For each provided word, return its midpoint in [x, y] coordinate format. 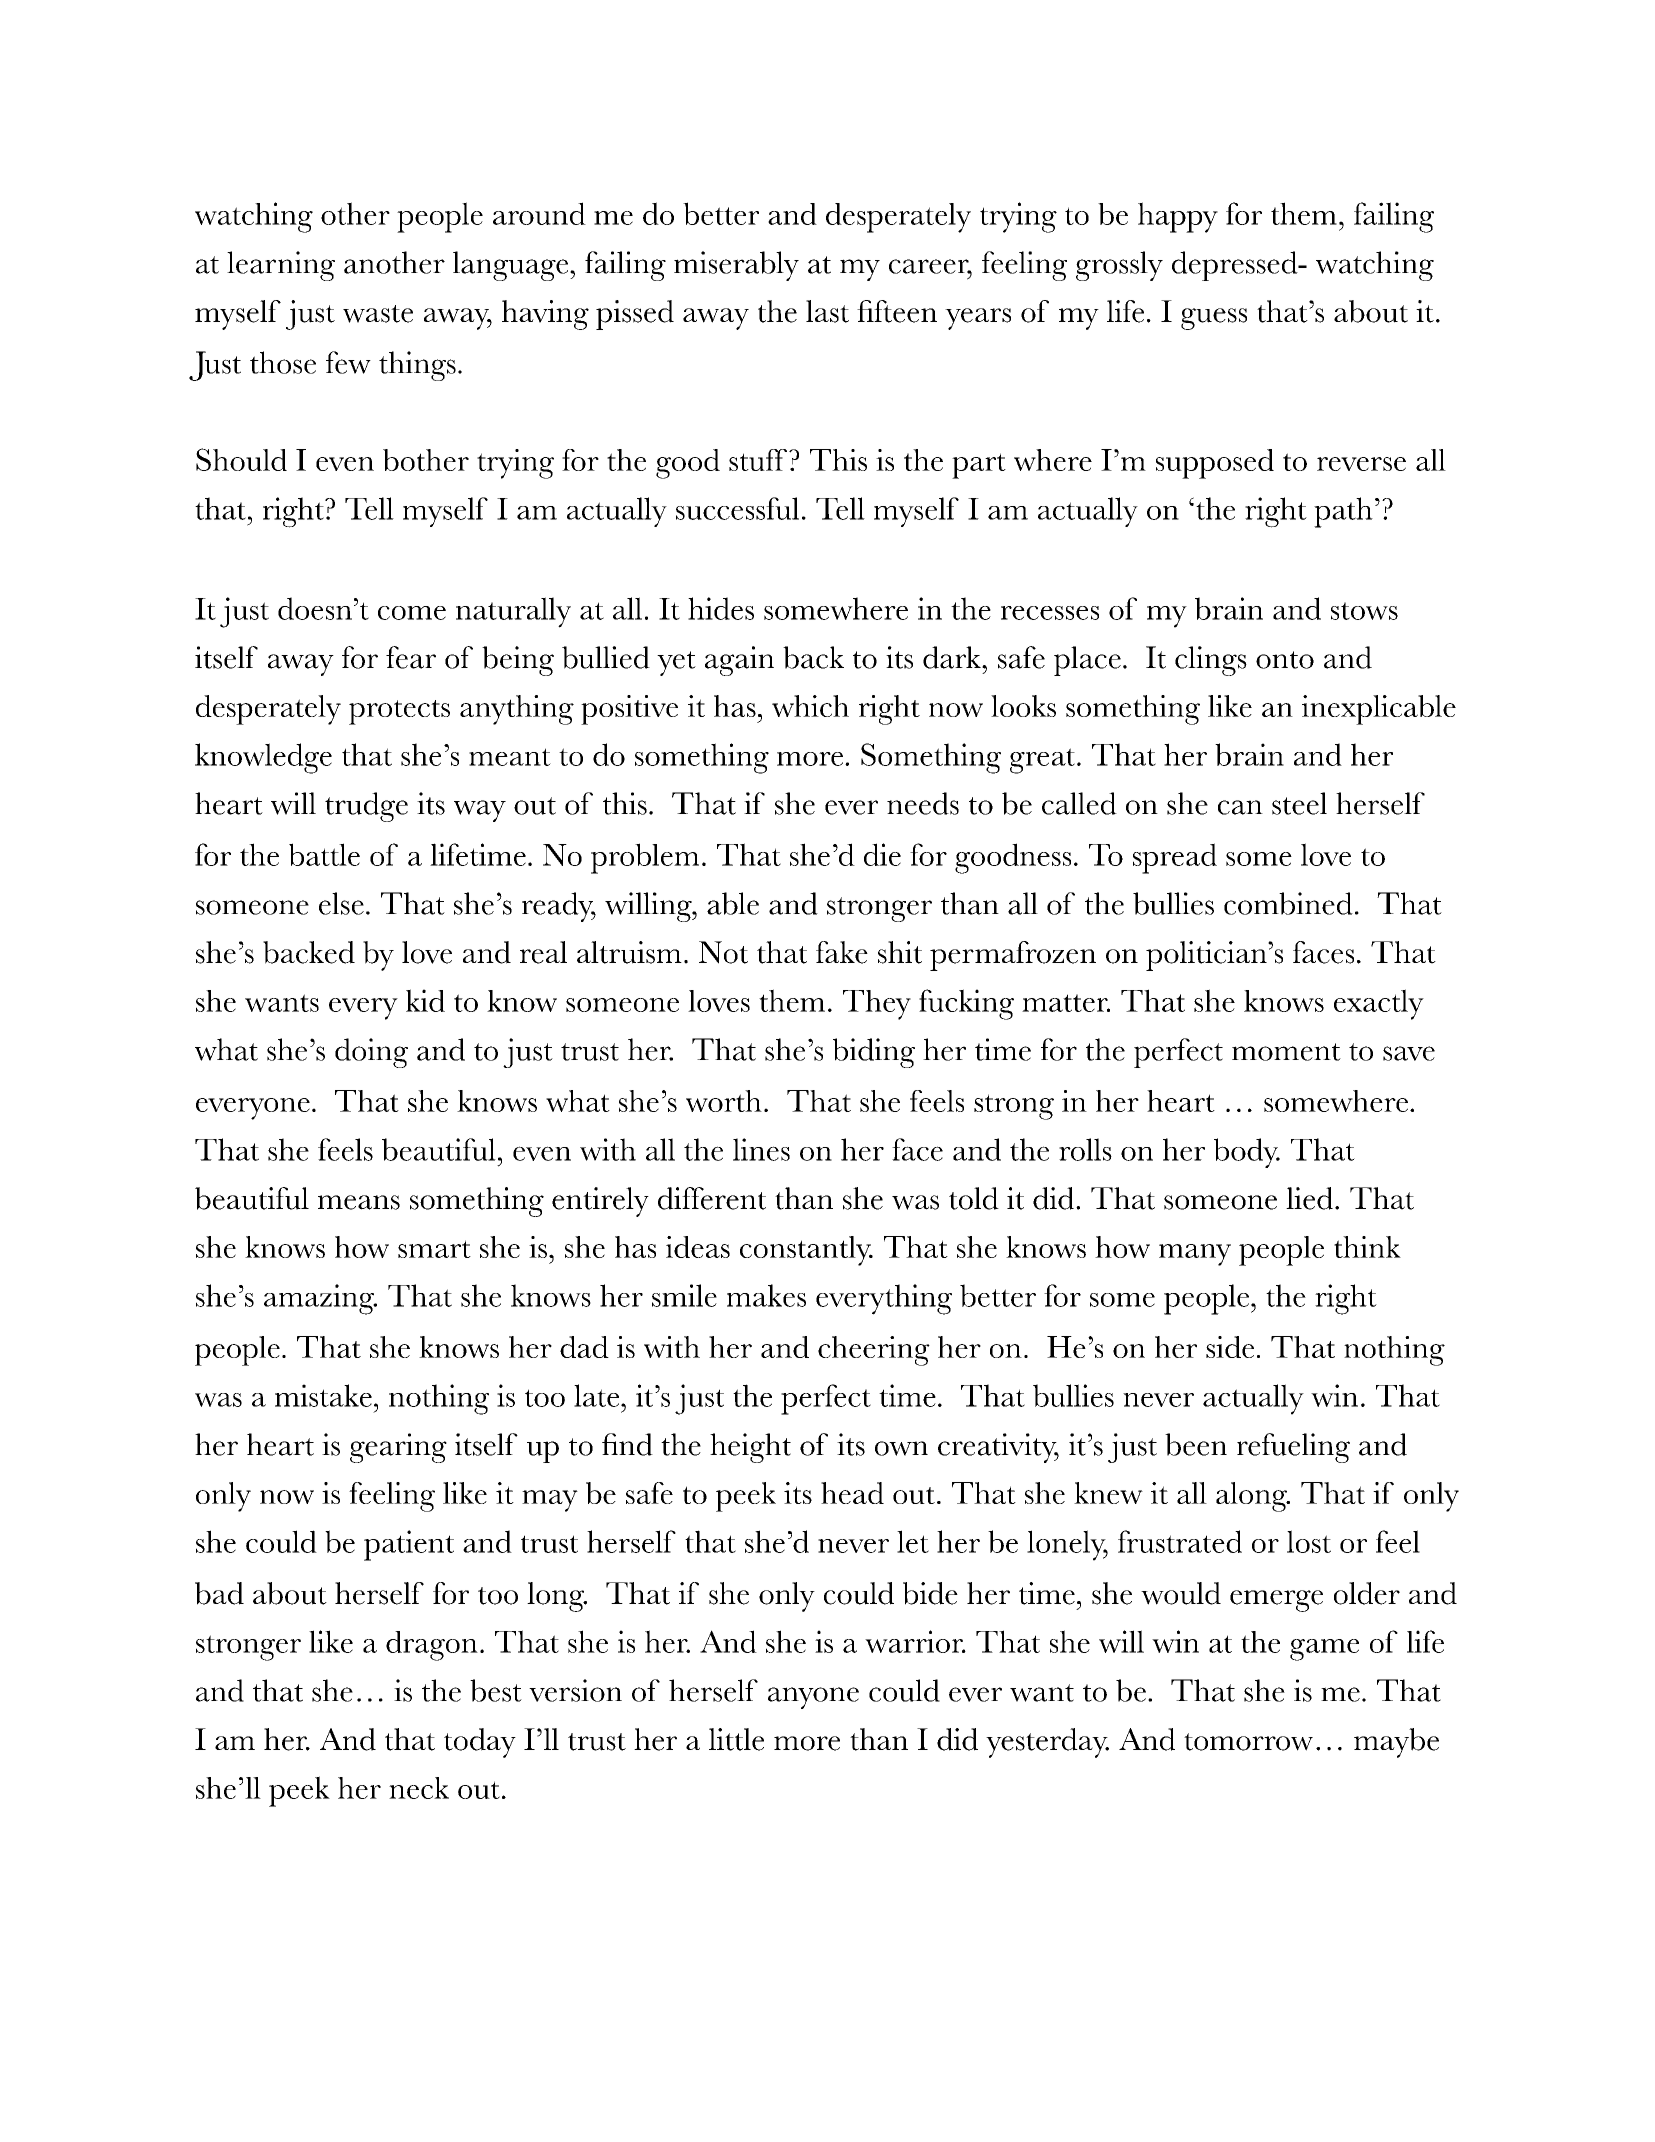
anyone [813, 1698]
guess [1214, 319]
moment [1286, 1052]
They [877, 1005]
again [739, 661]
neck [419, 1788]
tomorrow [1248, 1742]
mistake [323, 1395]
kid [425, 1000]
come [412, 613]
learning [281, 266]
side [1230, 1347]
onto [1285, 660]
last [827, 311]
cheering [874, 1351]
